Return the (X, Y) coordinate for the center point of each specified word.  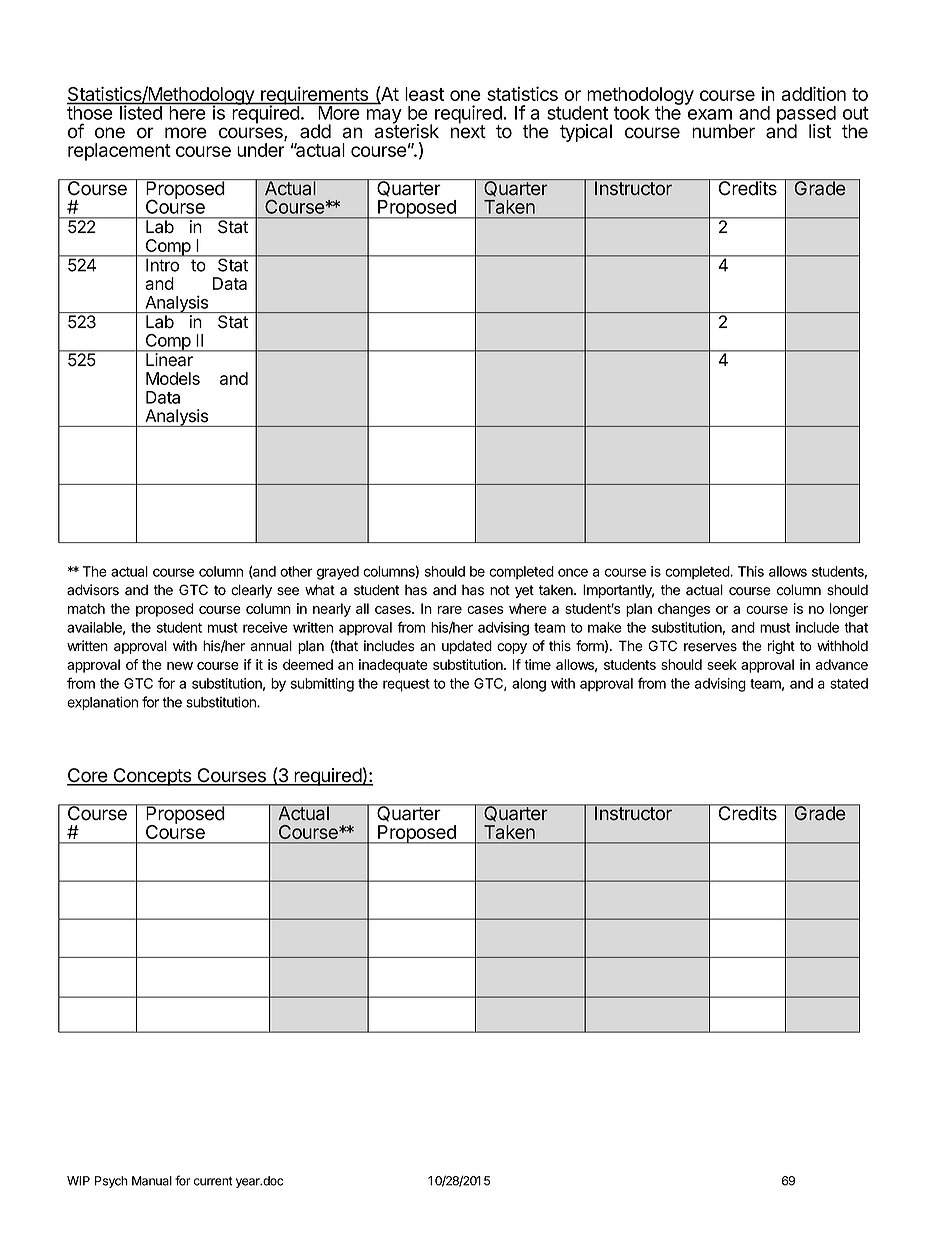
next (468, 131)
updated (467, 647)
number (723, 131)
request (406, 685)
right (781, 647)
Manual (152, 1181)
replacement (119, 152)
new (180, 666)
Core (88, 776)
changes (684, 610)
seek (722, 664)
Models (173, 378)
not (500, 590)
